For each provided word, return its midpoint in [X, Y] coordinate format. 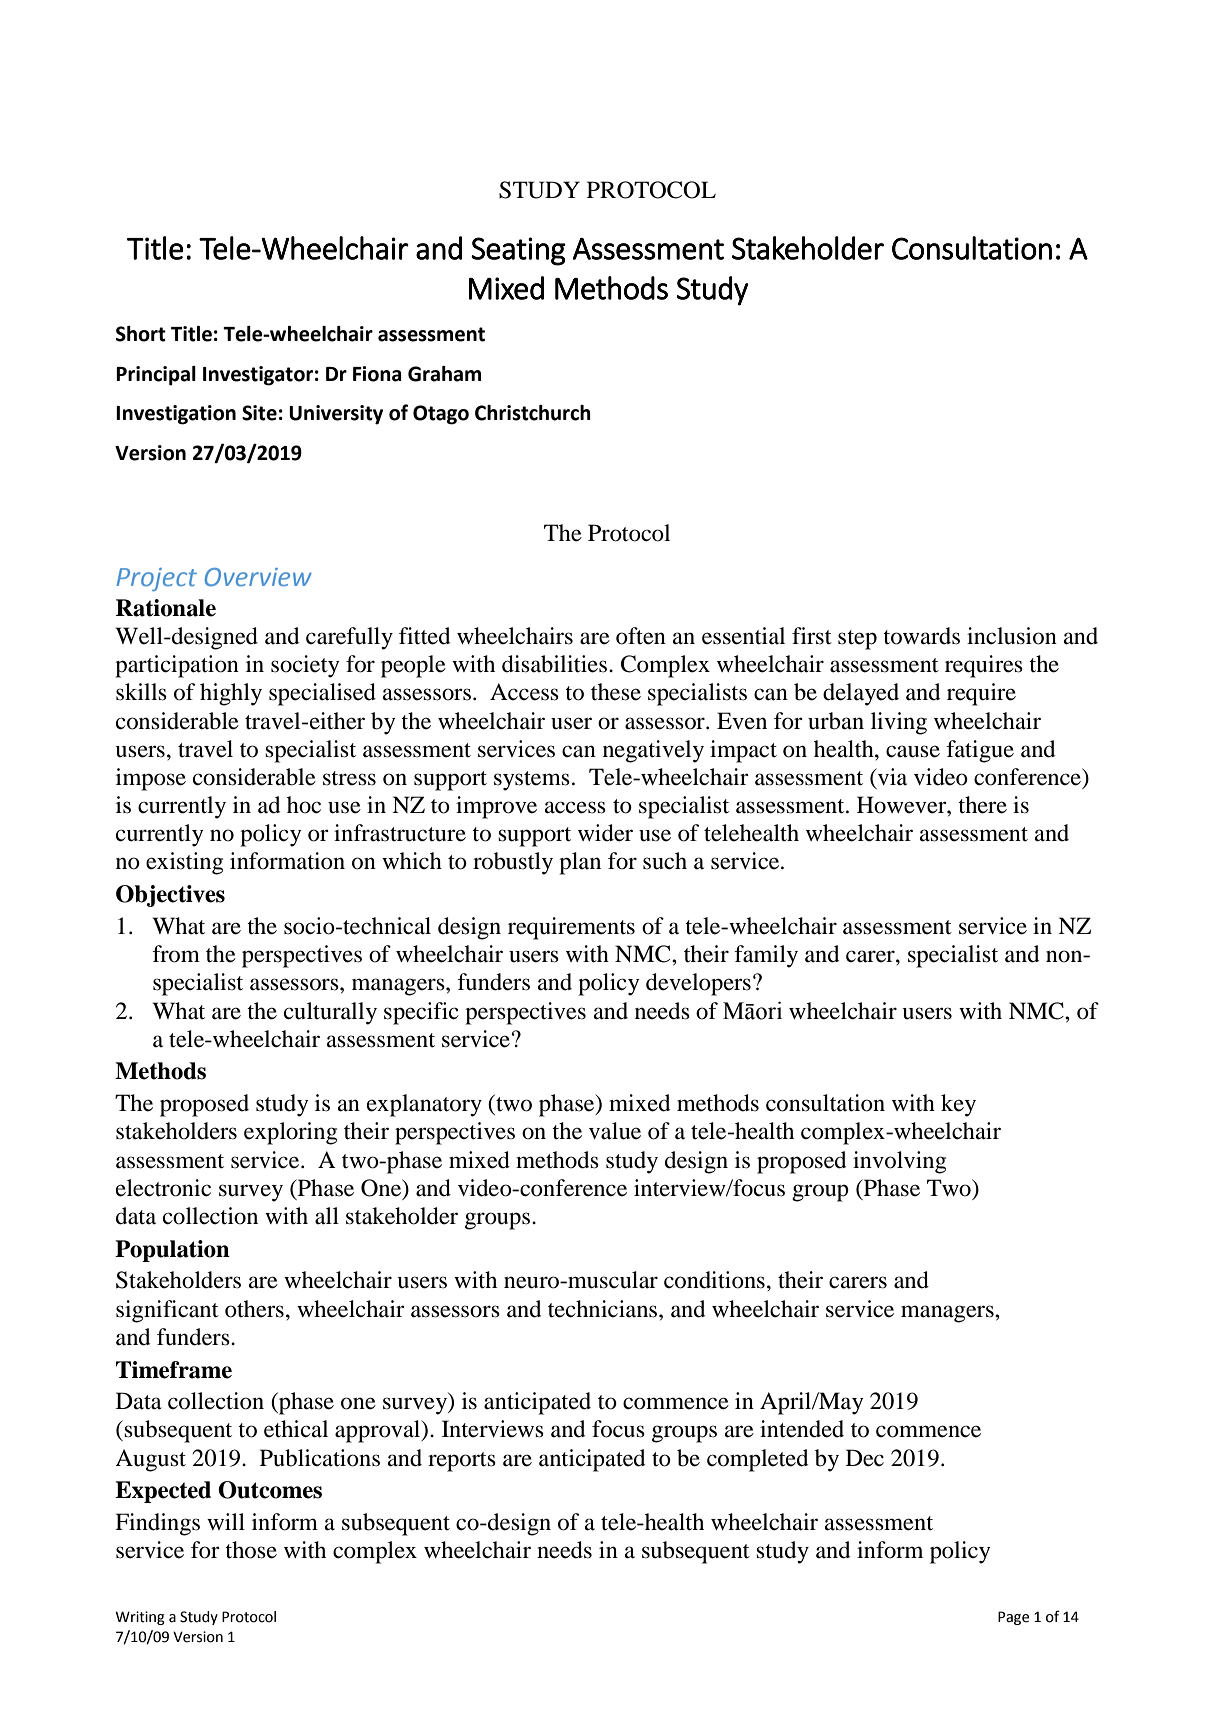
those [251, 1550]
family [766, 956]
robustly [513, 863]
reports [462, 1462]
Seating [518, 251]
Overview [258, 577]
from [176, 954]
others [254, 1309]
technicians [604, 1309]
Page [1013, 1618]
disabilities [554, 664]
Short [141, 334]
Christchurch [533, 413]
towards [921, 636]
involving [899, 1162]
